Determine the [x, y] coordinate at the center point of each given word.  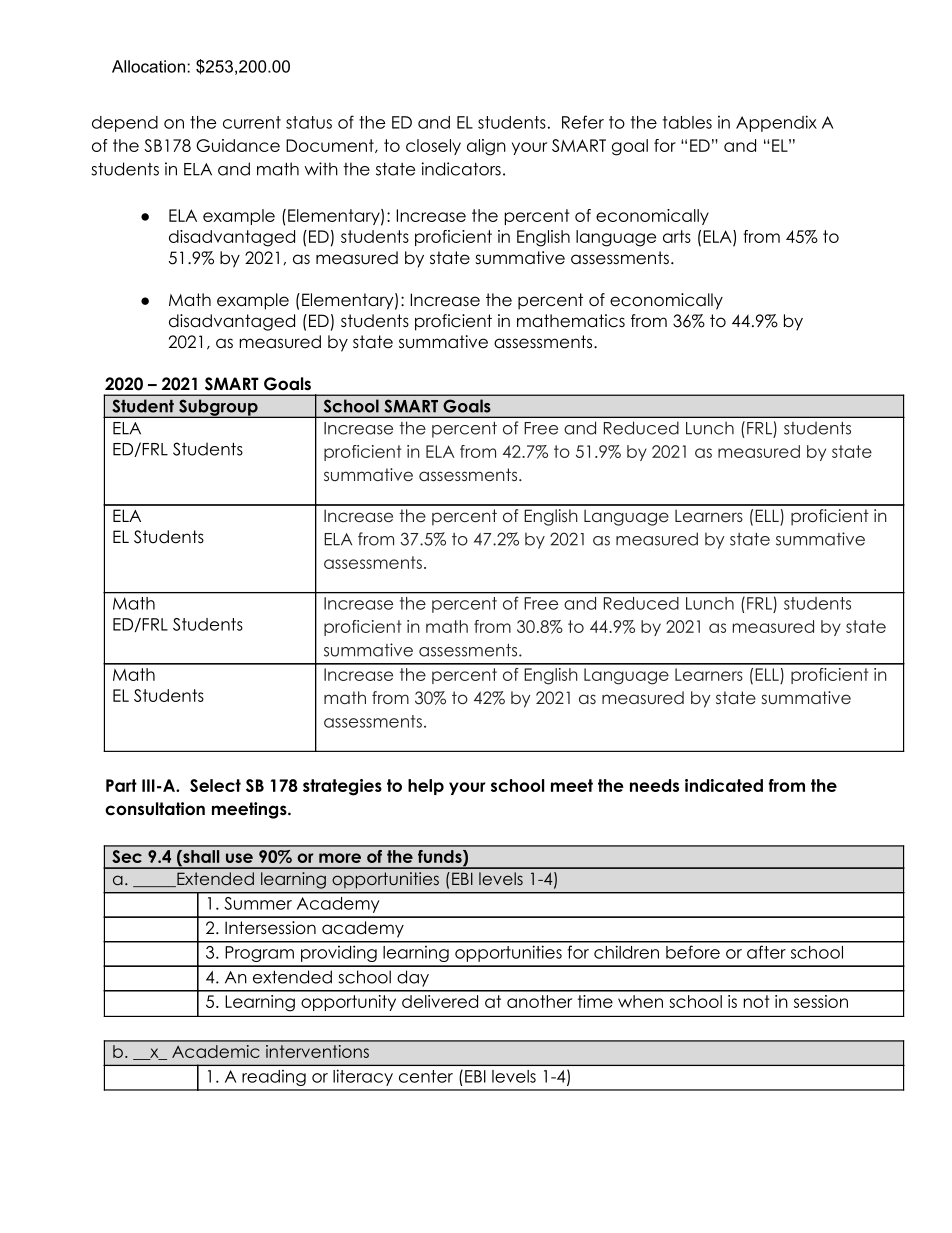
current [252, 122]
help [426, 787]
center [426, 1076]
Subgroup [218, 408]
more [340, 858]
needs [654, 785]
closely [433, 147]
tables [687, 122]
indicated [724, 785]
